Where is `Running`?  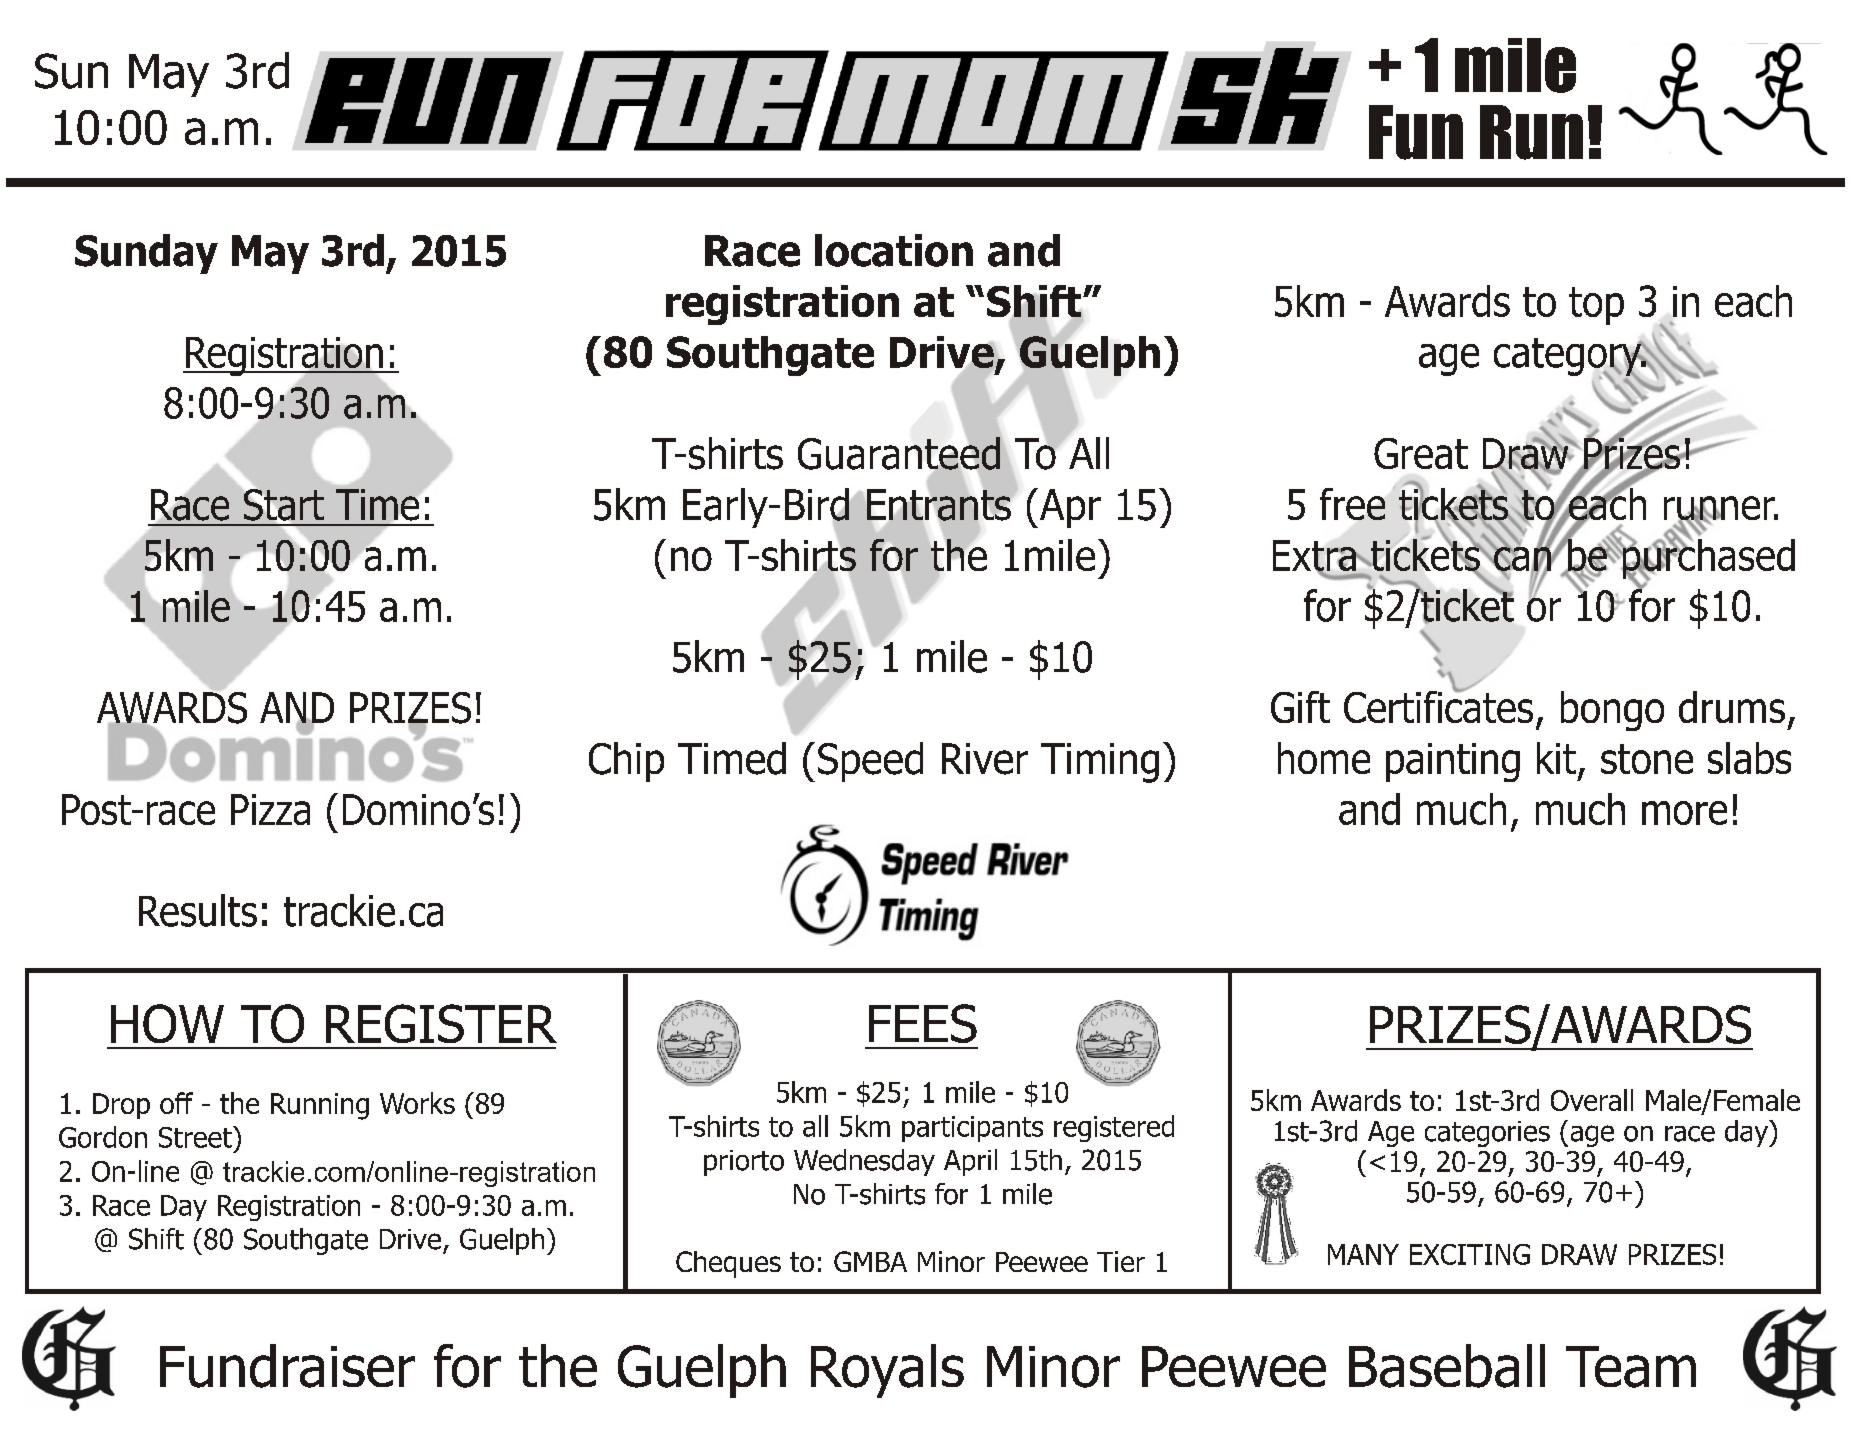 Running is located at coordinates (320, 1106).
